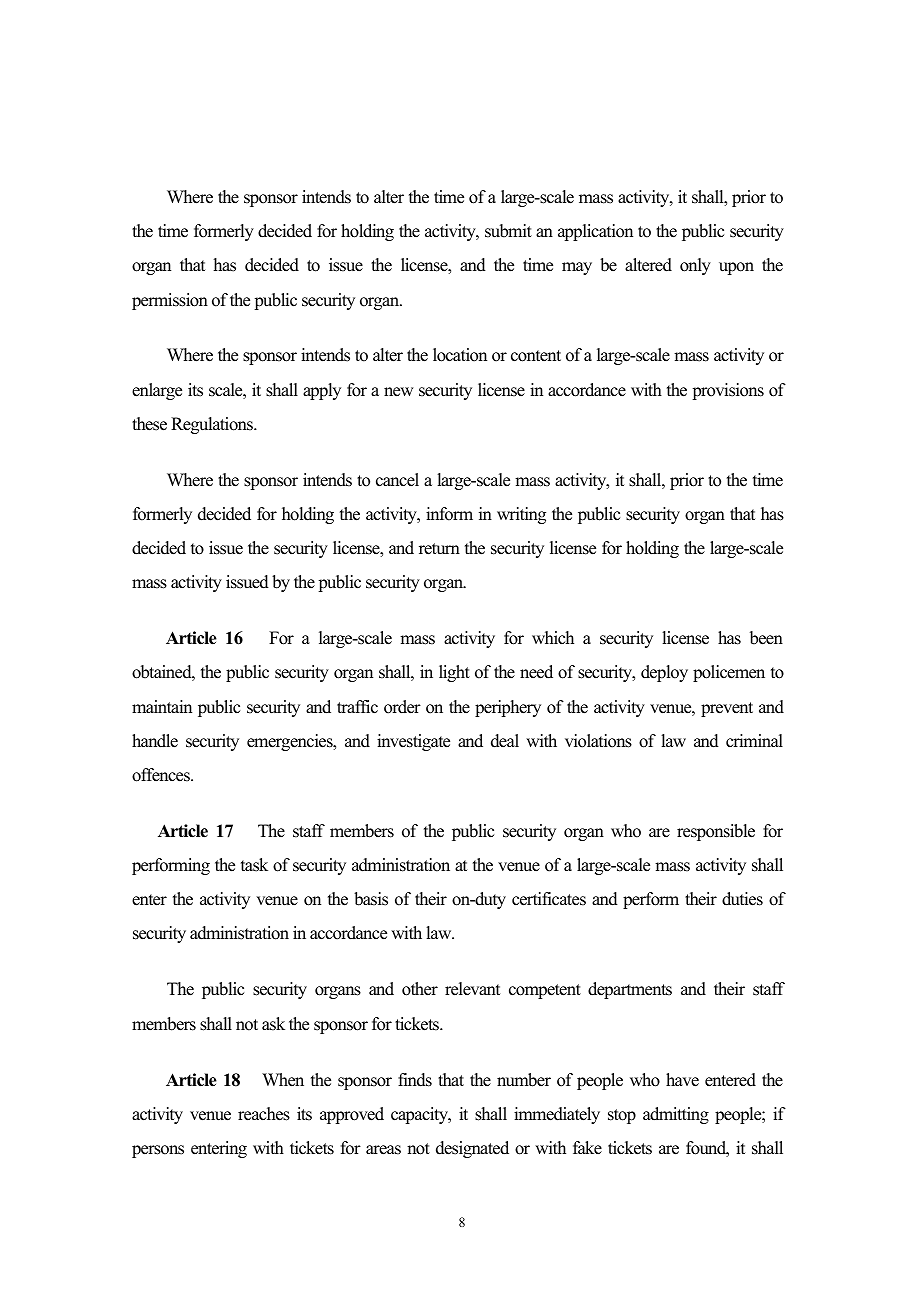  What do you see at coordinates (264, 1114) in the document?
I see `reaches` at bounding box center [264, 1114].
